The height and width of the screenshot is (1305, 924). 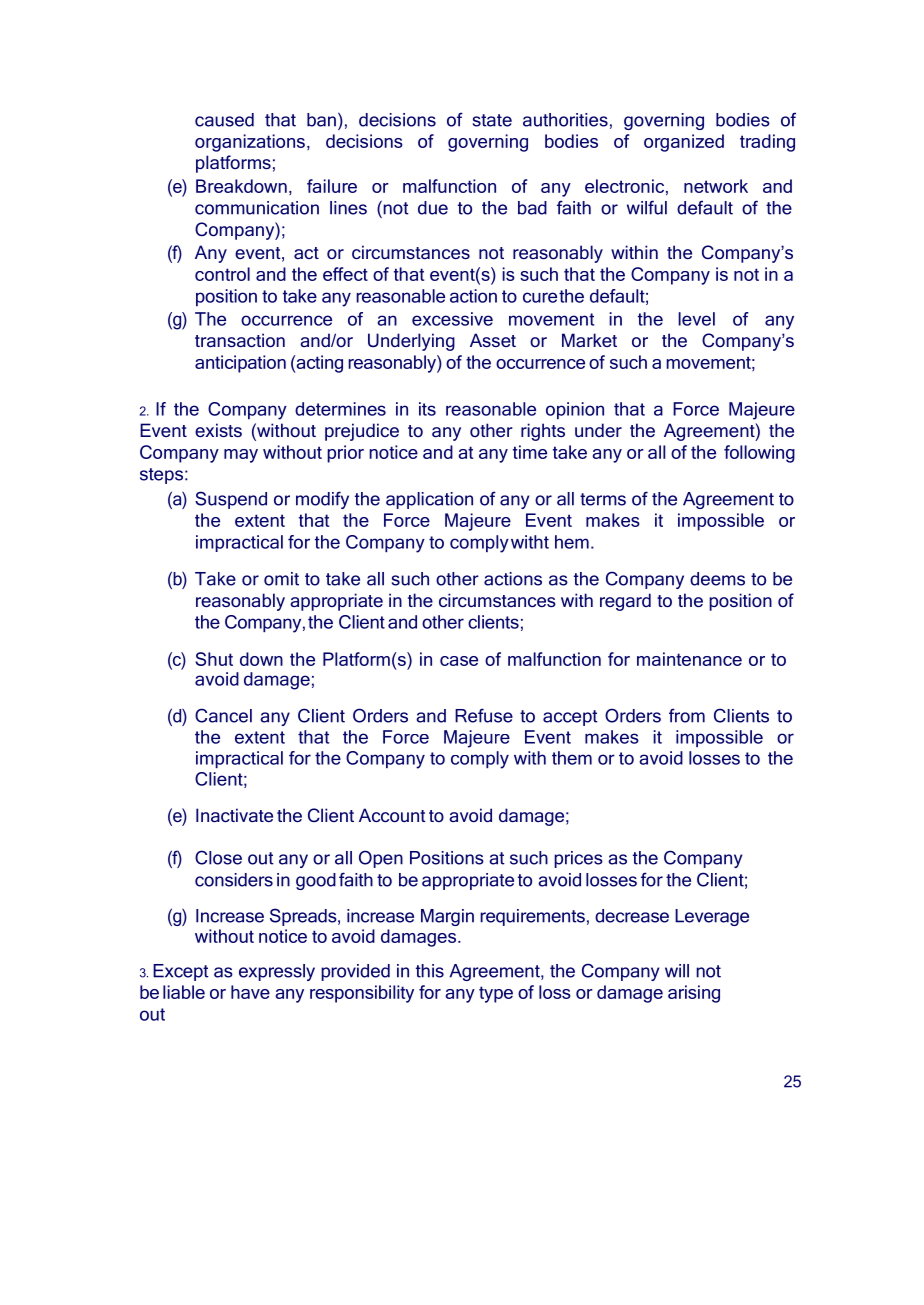 I want to click on have, so click(x=250, y=992).
